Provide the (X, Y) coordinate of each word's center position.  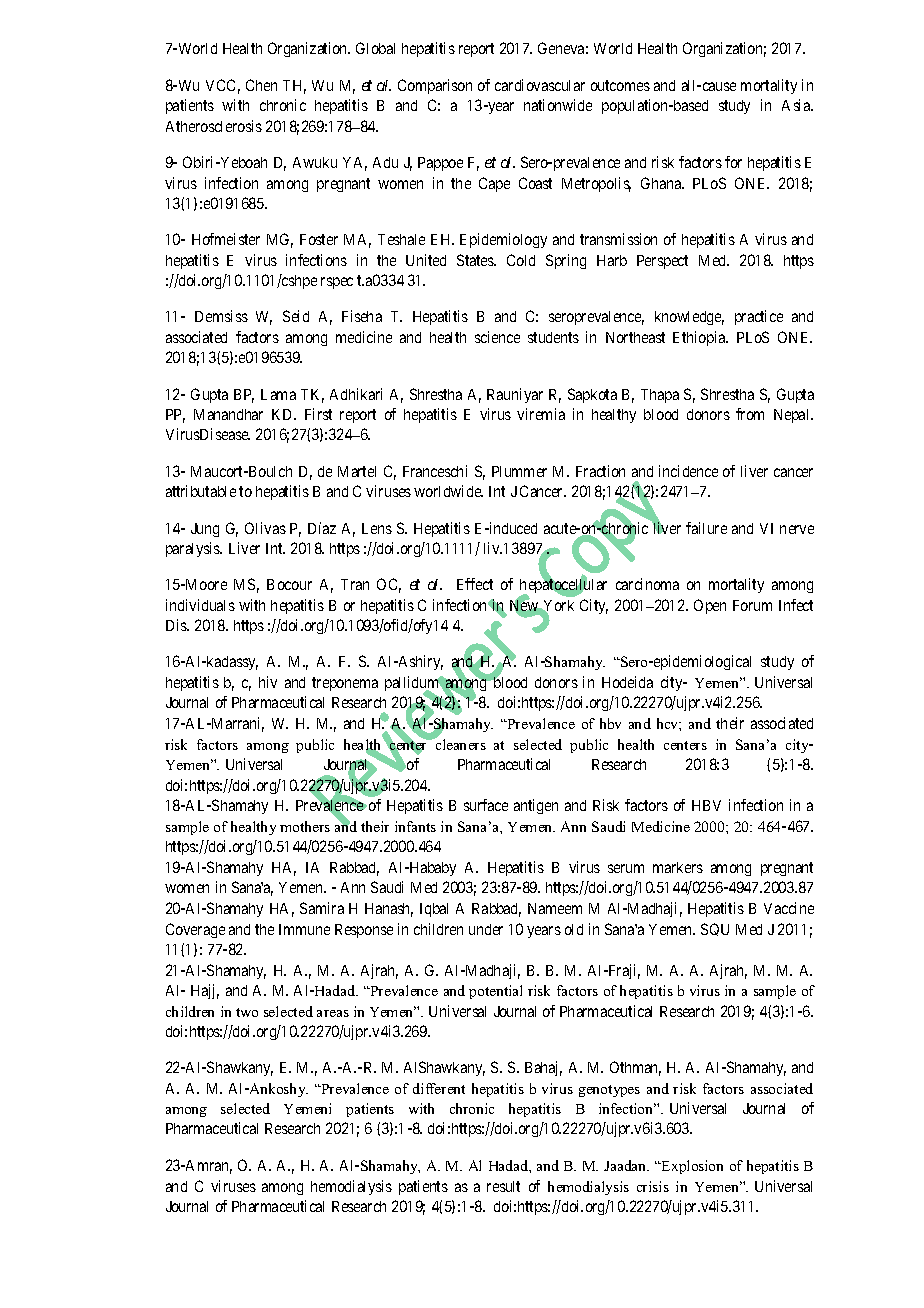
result (503, 1186)
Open (710, 606)
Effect (475, 584)
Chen (261, 85)
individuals (200, 605)
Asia (797, 105)
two (247, 1012)
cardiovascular (540, 85)
